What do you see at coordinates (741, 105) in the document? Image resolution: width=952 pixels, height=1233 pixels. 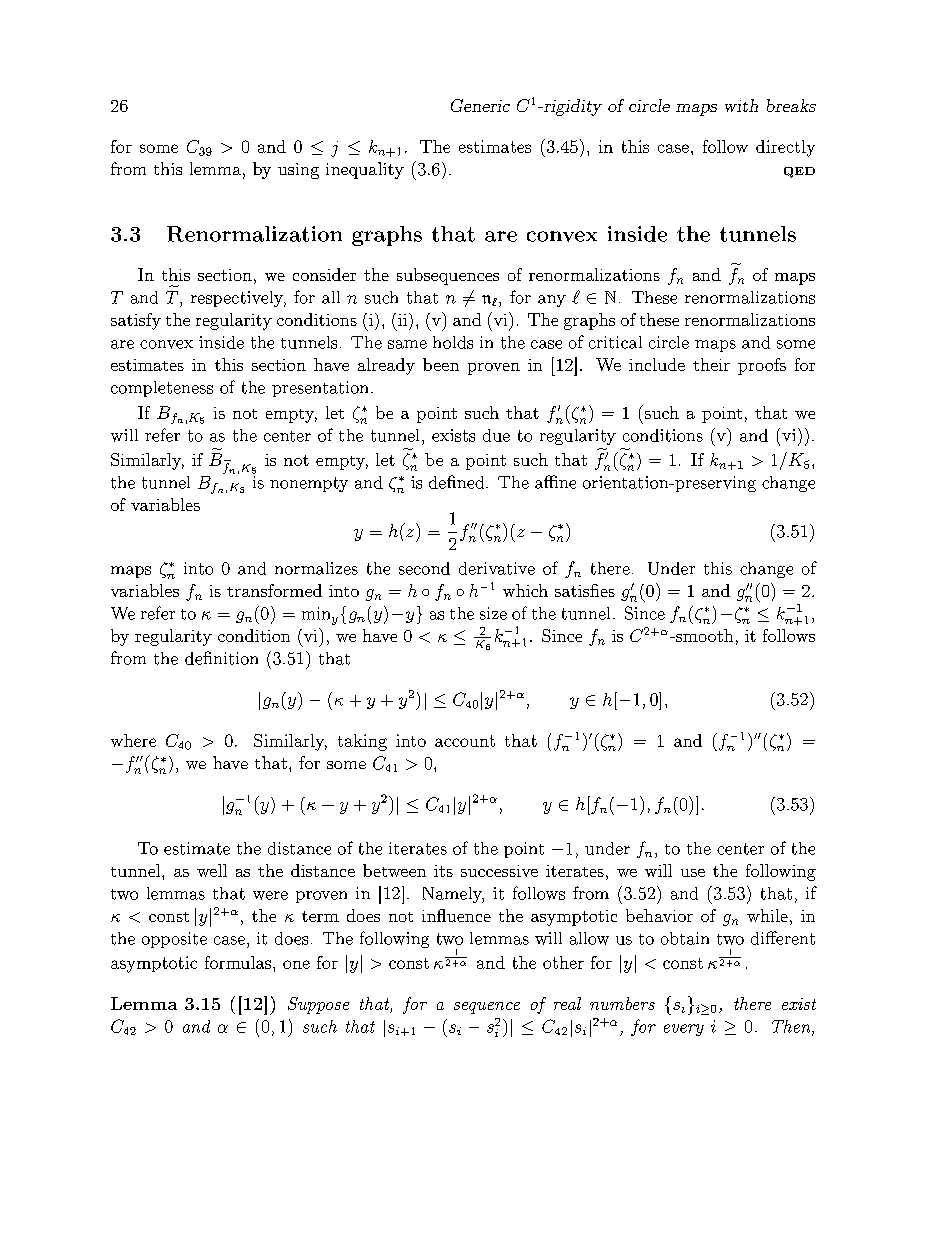 I see `with` at bounding box center [741, 105].
